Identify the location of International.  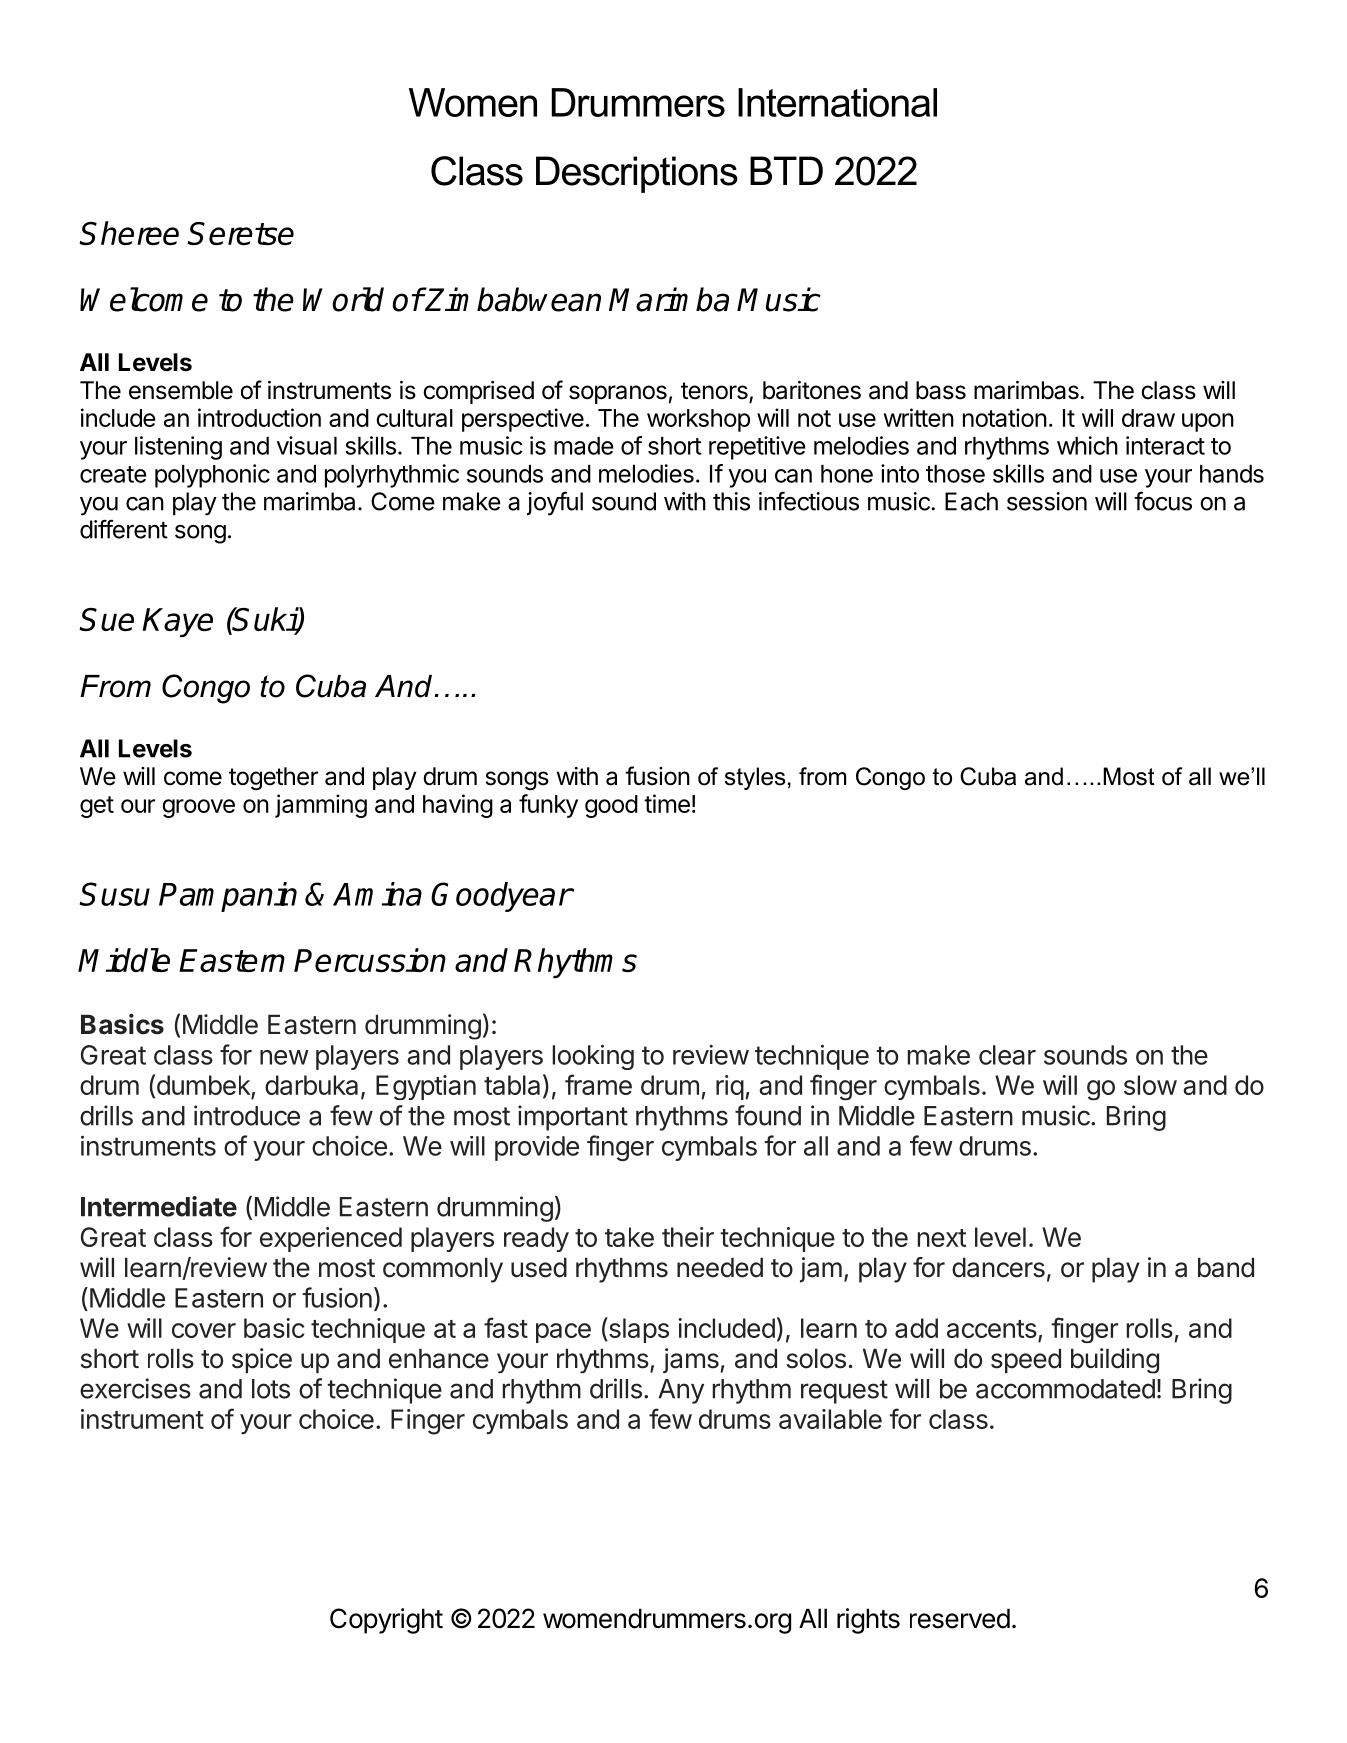
(837, 102).
